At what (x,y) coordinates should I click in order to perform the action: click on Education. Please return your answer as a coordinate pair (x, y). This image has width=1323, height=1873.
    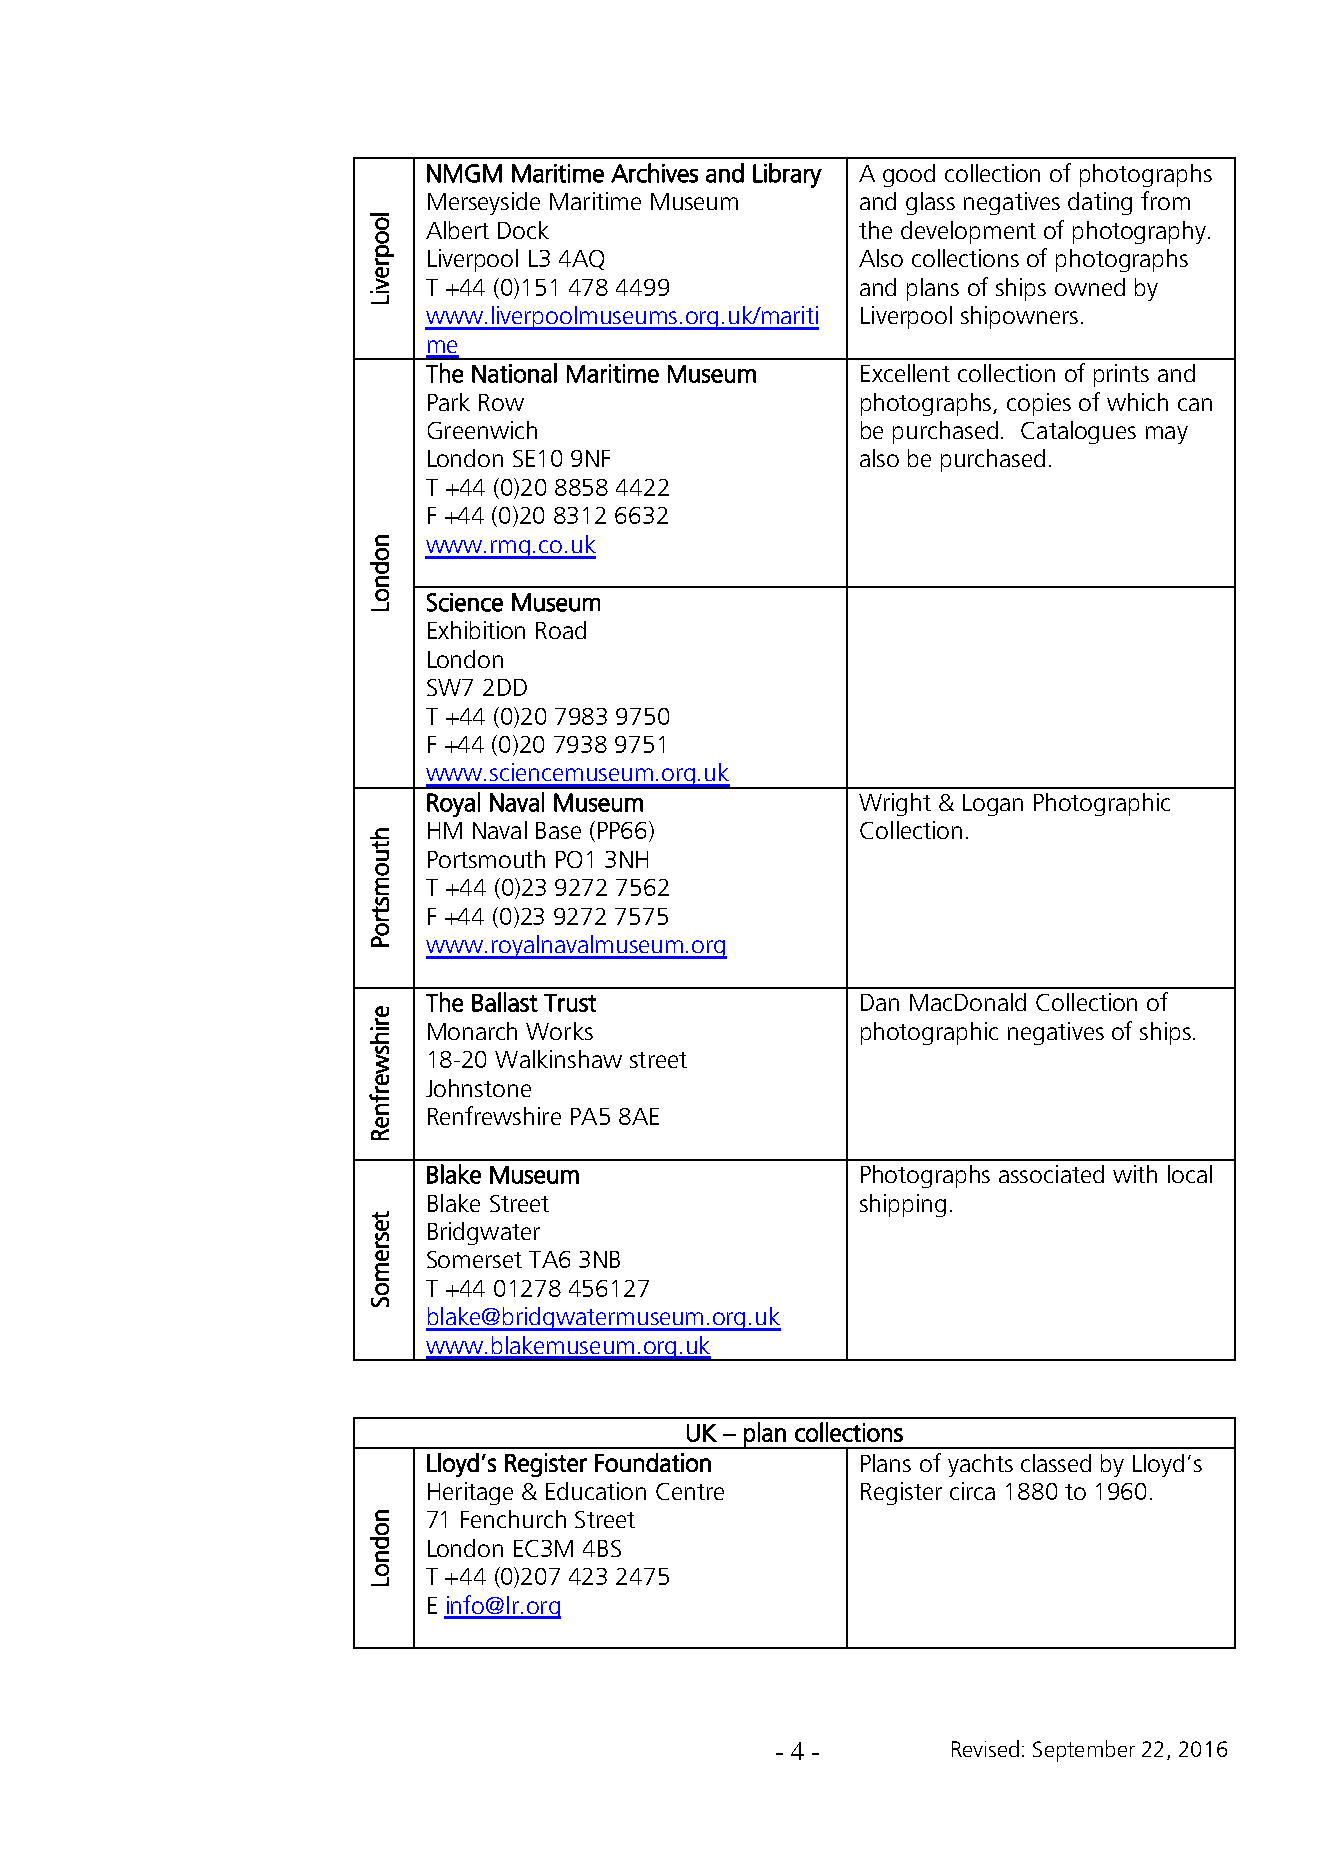
    Looking at the image, I should click on (596, 1491).
